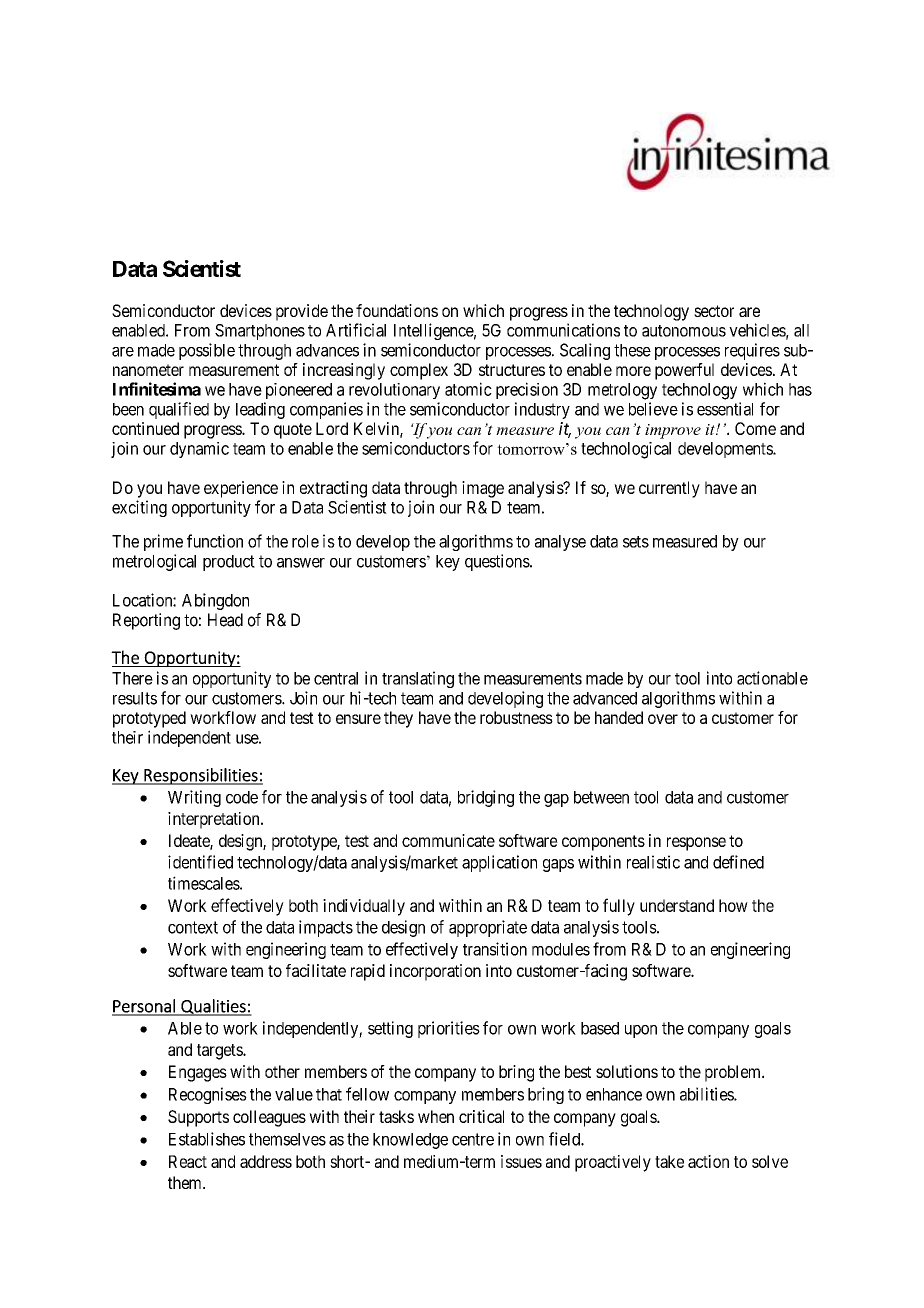 The width and height of the screenshot is (924, 1308). What do you see at coordinates (201, 776) in the screenshot?
I see `Responsibilities` at bounding box center [201, 776].
